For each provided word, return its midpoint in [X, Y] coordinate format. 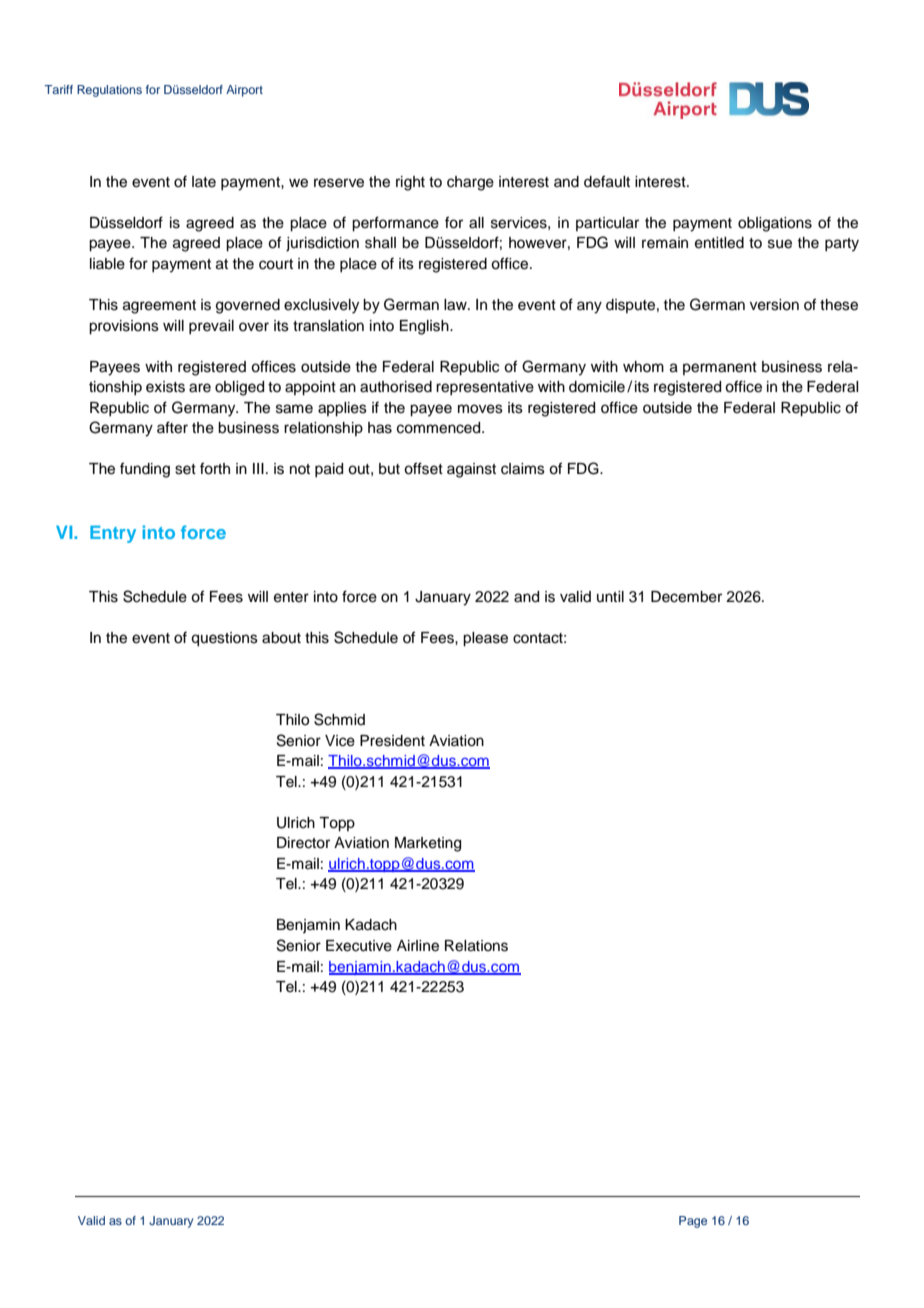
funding [145, 470]
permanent [720, 368]
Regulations [109, 91]
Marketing [428, 844]
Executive [359, 946]
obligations [775, 224]
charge [470, 183]
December [686, 597]
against [471, 470]
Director [303, 843]
